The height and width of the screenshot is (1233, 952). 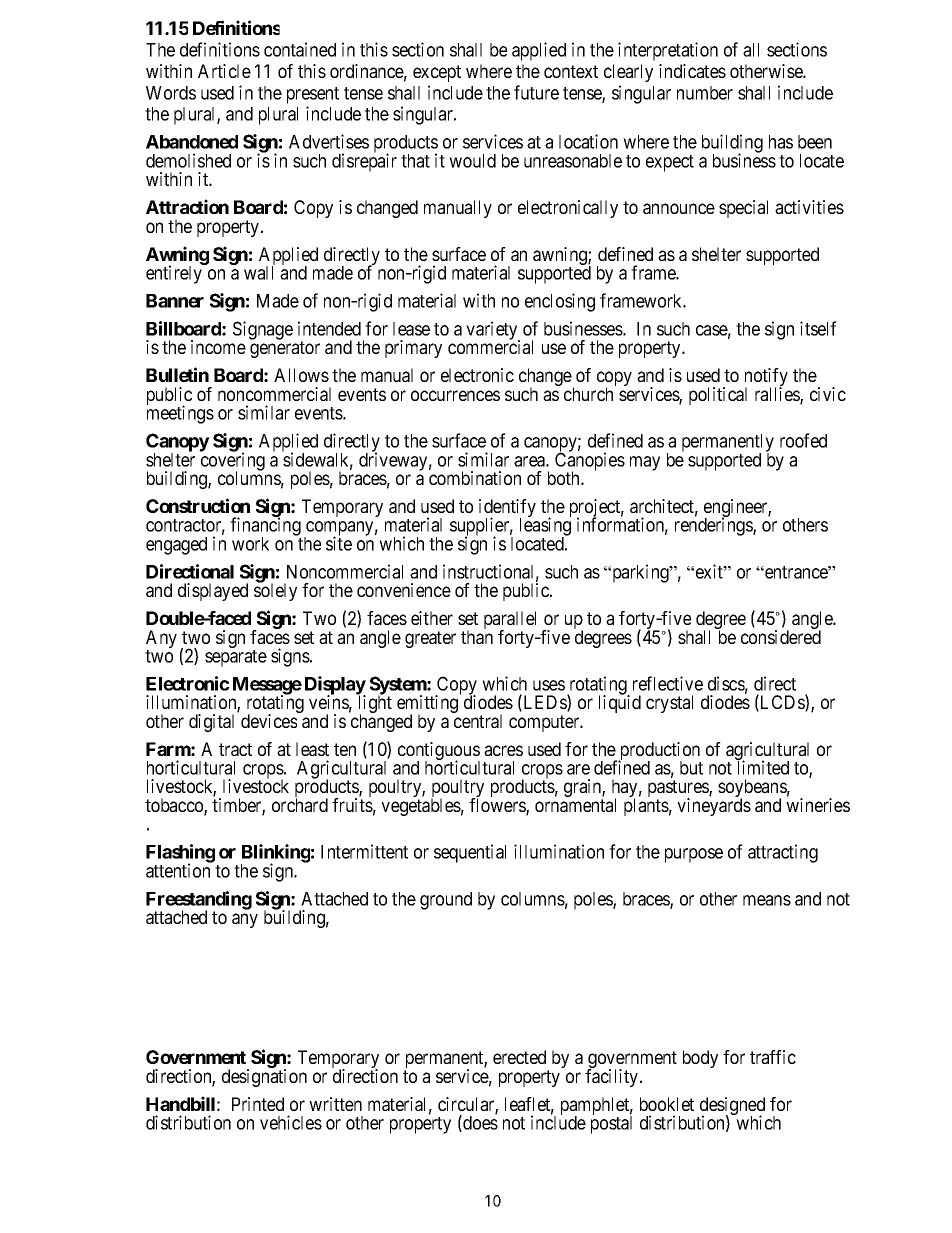 What do you see at coordinates (258, 1104) in the screenshot?
I see `Printed` at bounding box center [258, 1104].
